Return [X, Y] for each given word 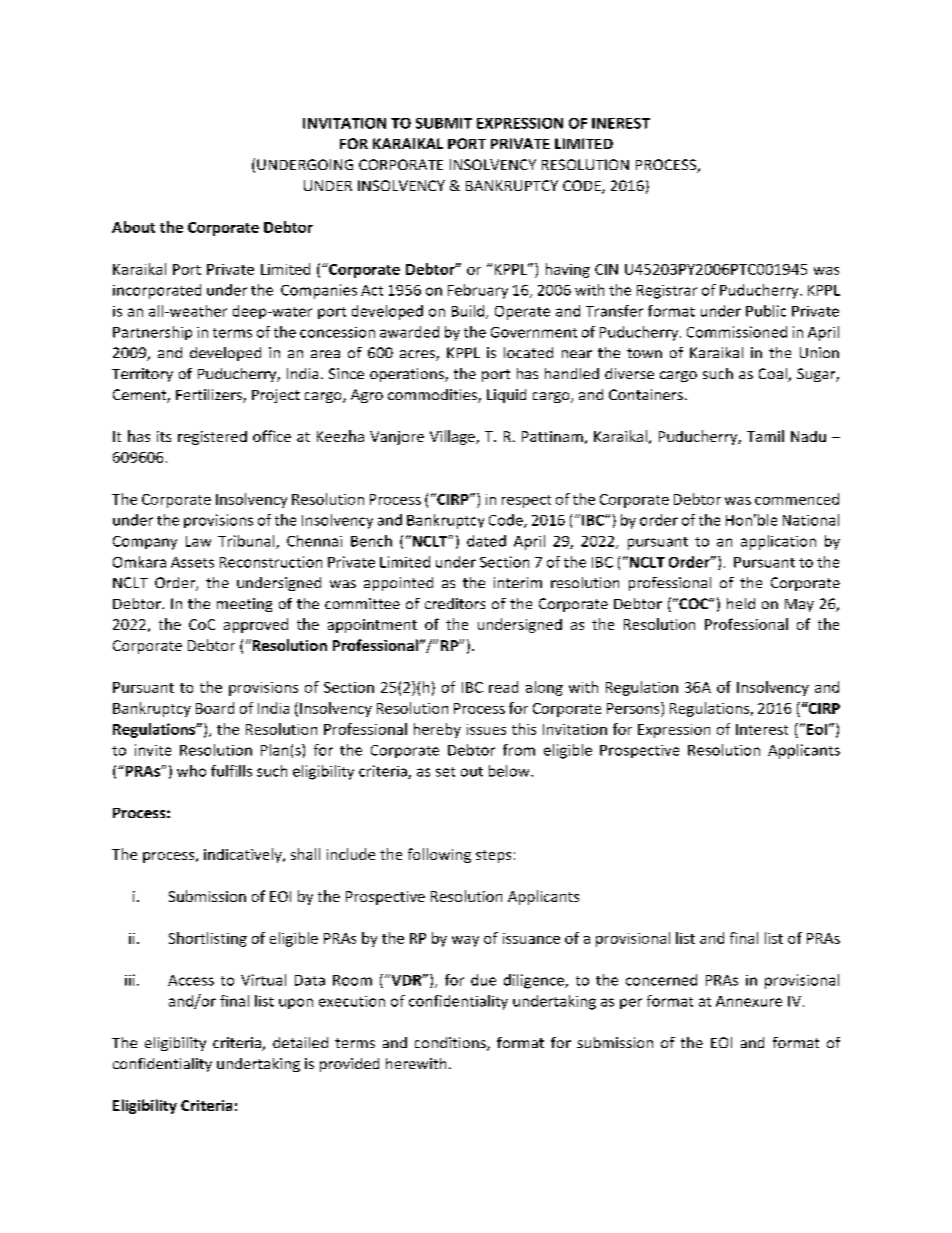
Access [191, 980]
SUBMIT [444, 123]
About [133, 227]
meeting [244, 605]
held [741, 603]
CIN [606, 269]
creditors [455, 603]
